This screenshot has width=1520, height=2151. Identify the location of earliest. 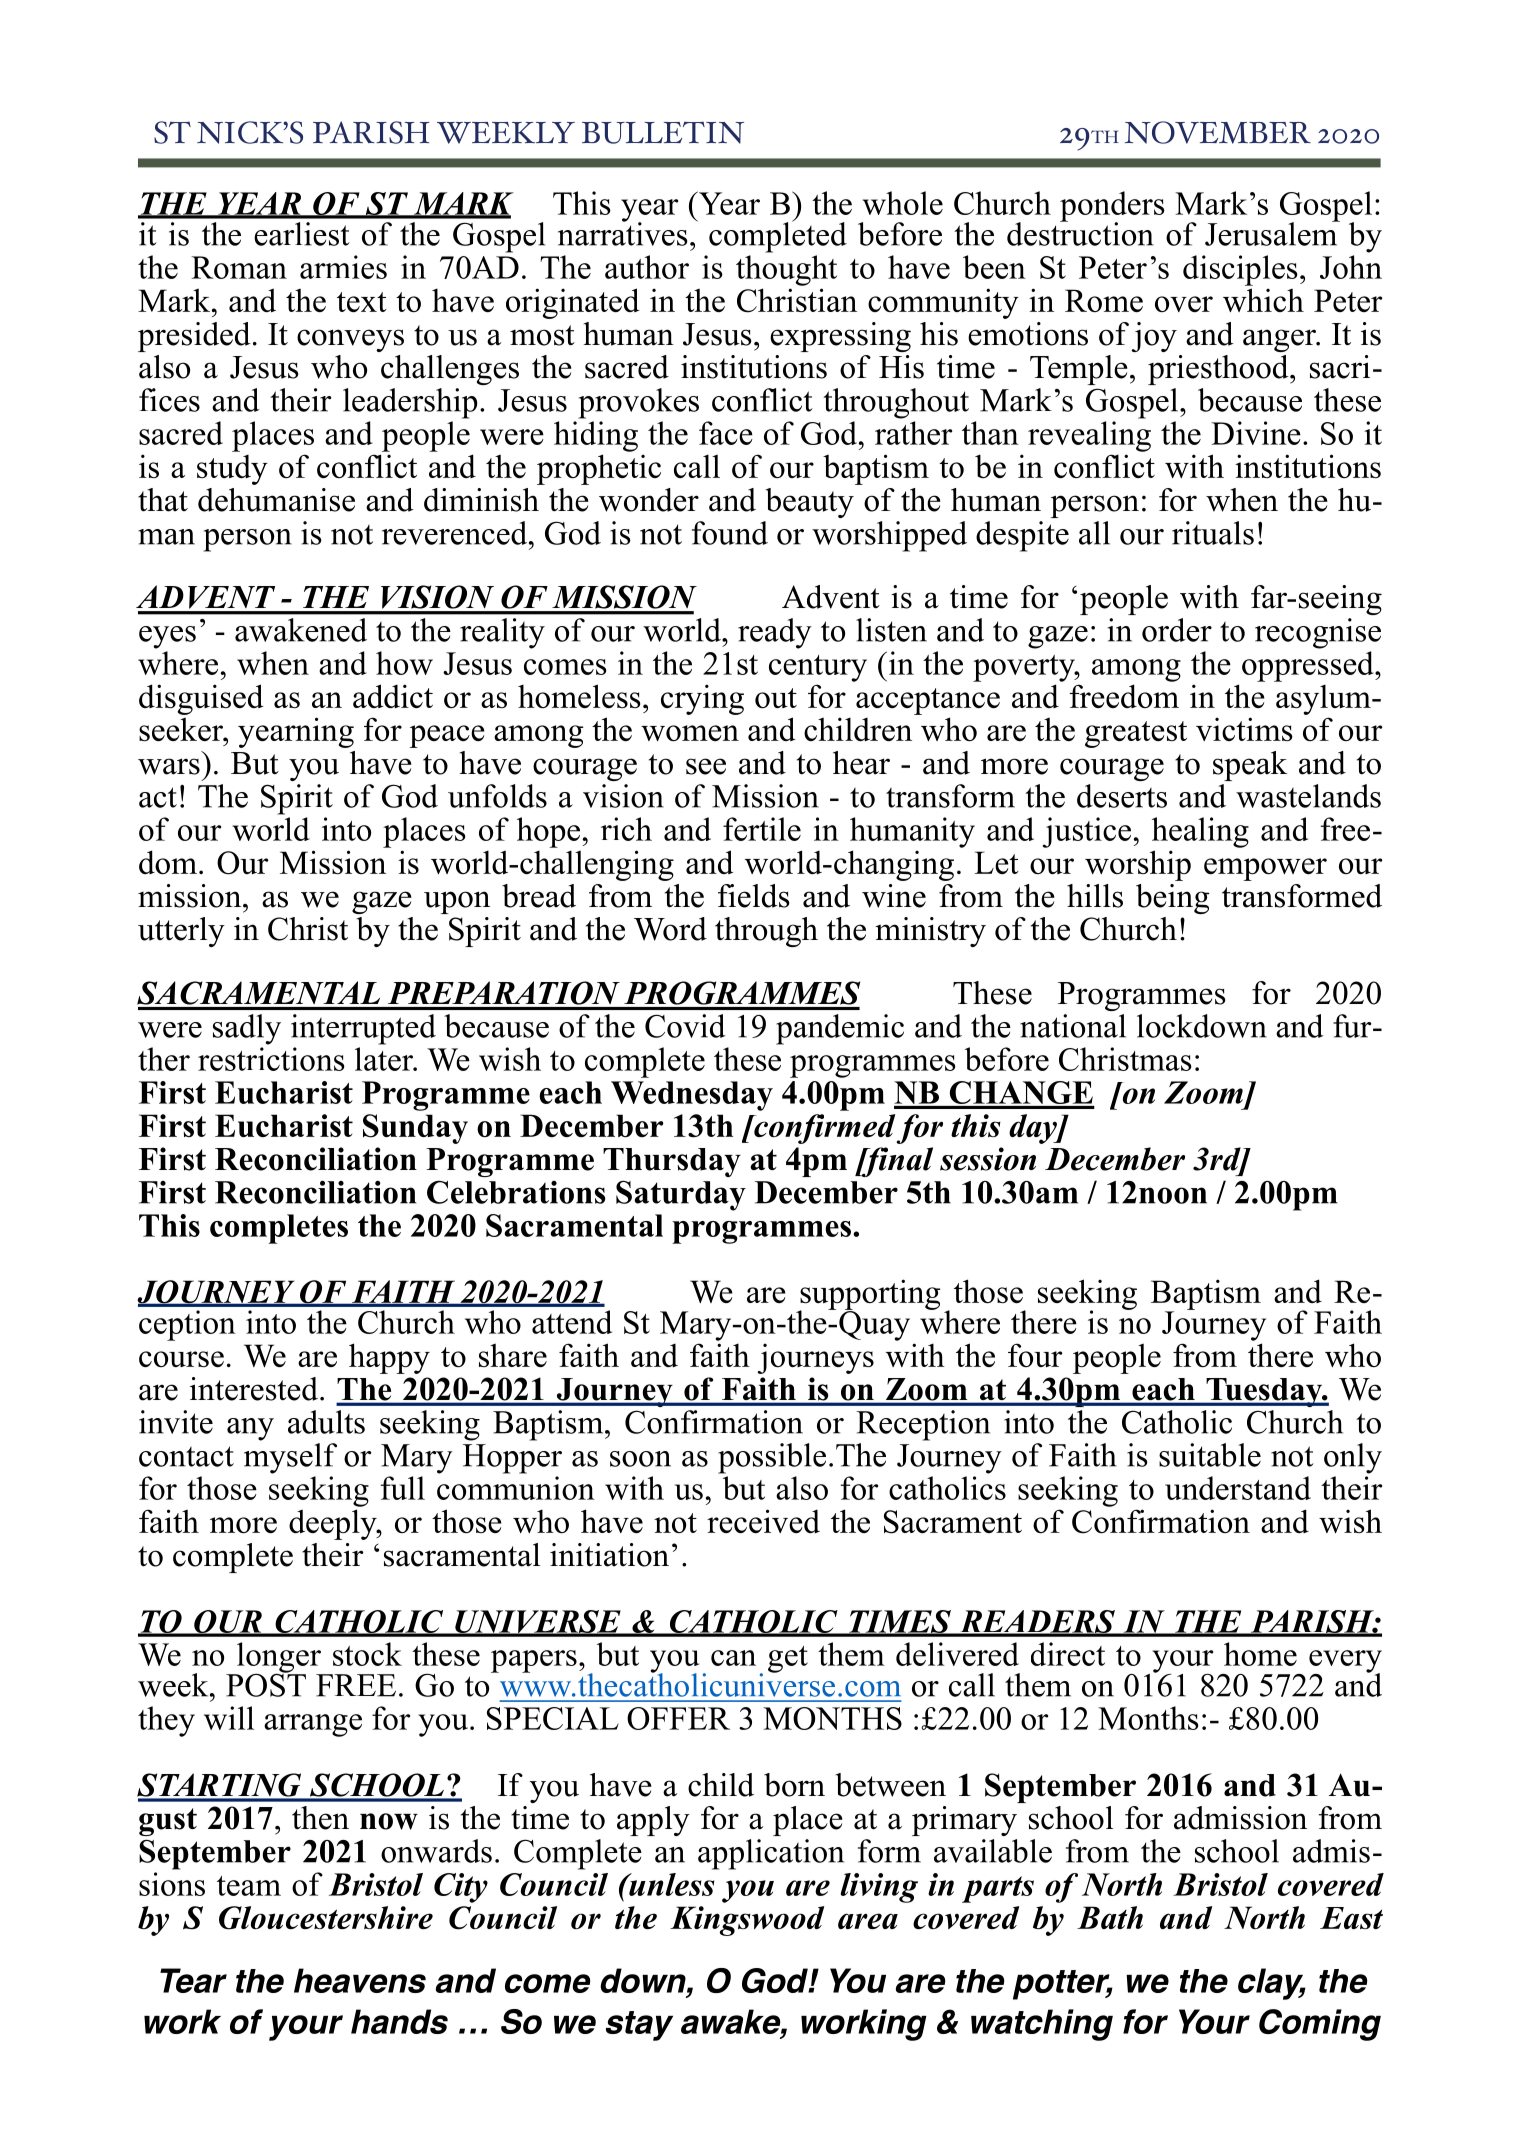
(302, 234).
